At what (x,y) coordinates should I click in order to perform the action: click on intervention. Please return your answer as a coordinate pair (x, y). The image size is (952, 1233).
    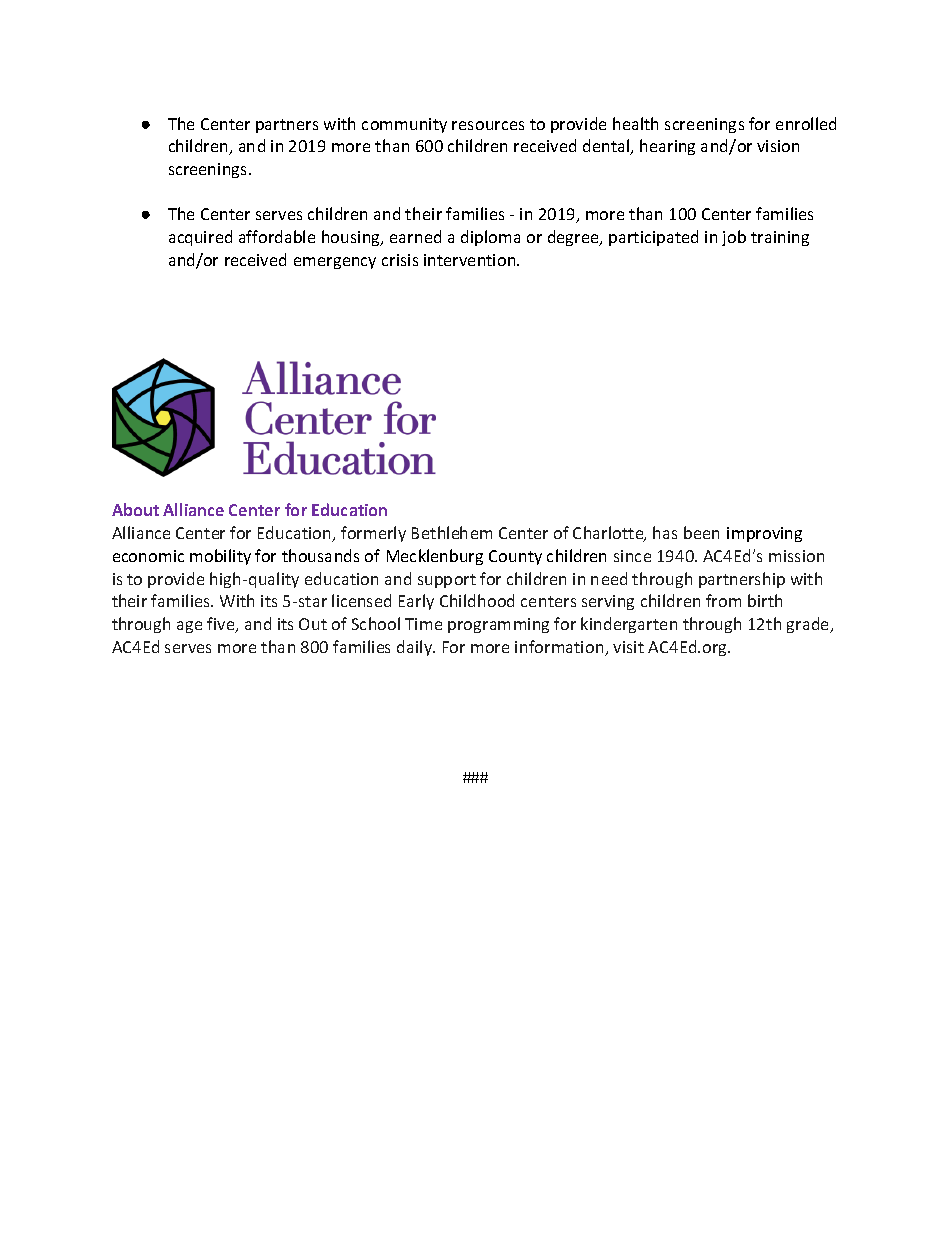
    Looking at the image, I should click on (471, 260).
